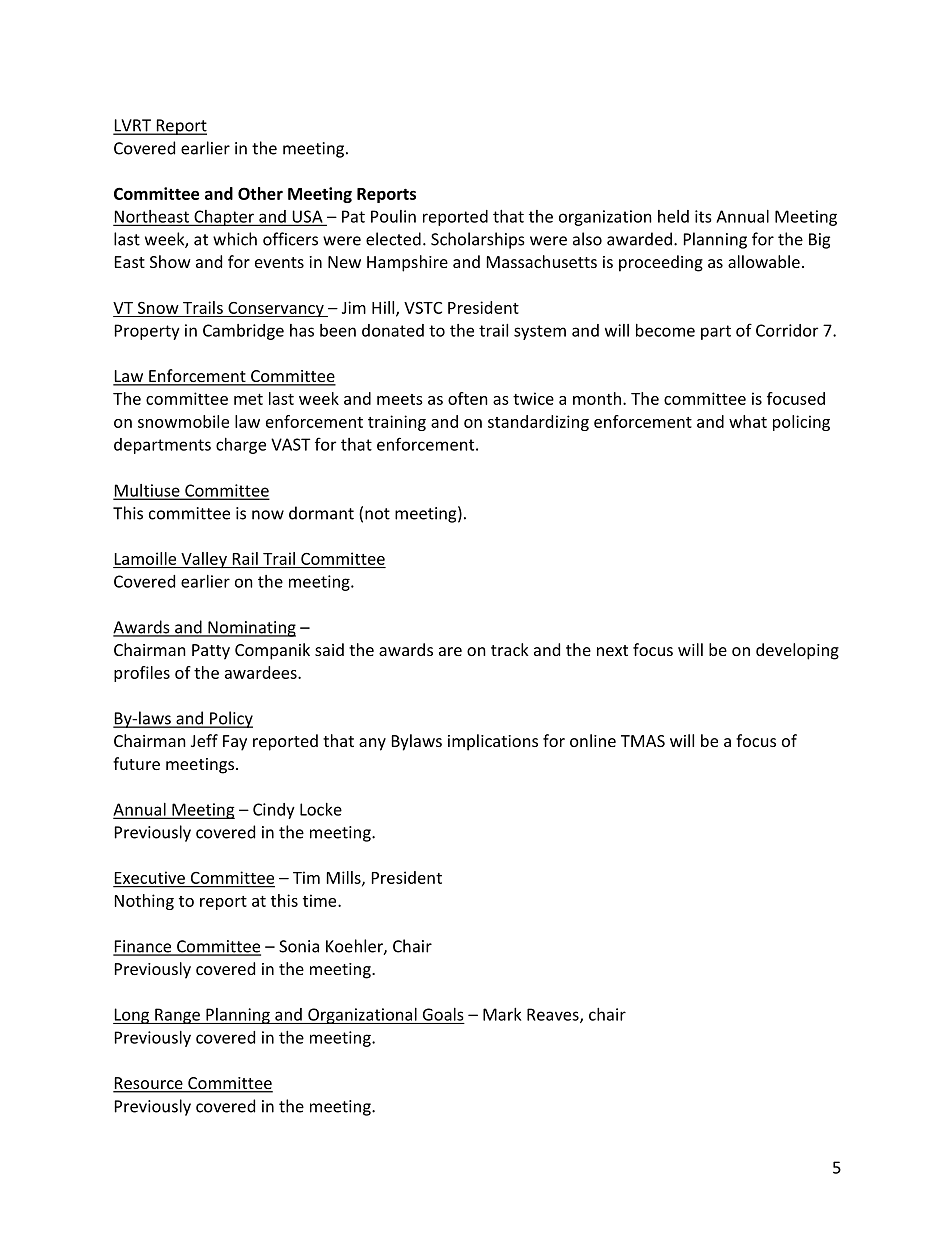  Describe the element at coordinates (177, 1016) in the page. I see `Range` at that location.
